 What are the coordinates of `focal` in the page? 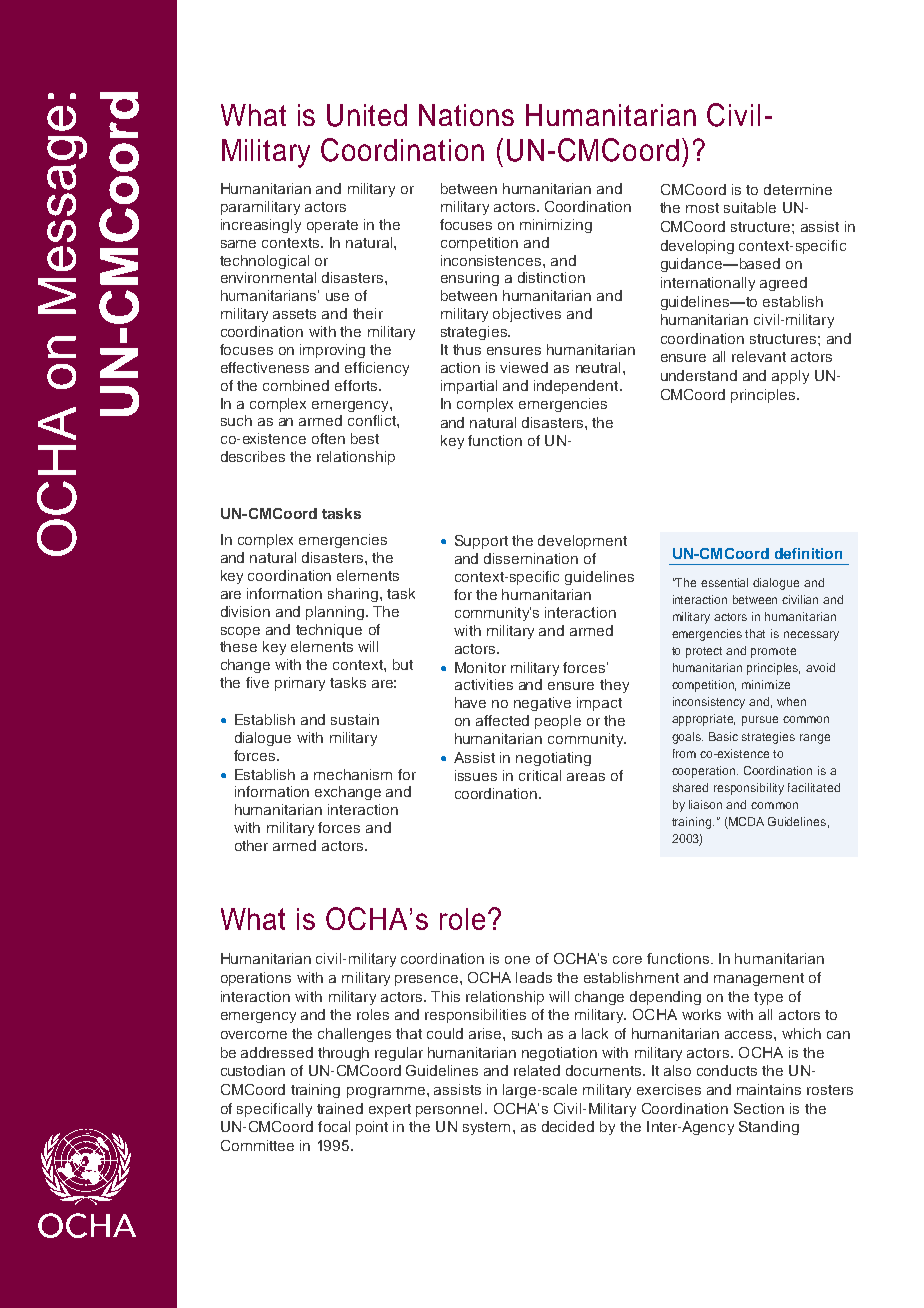 It's located at (334, 1126).
